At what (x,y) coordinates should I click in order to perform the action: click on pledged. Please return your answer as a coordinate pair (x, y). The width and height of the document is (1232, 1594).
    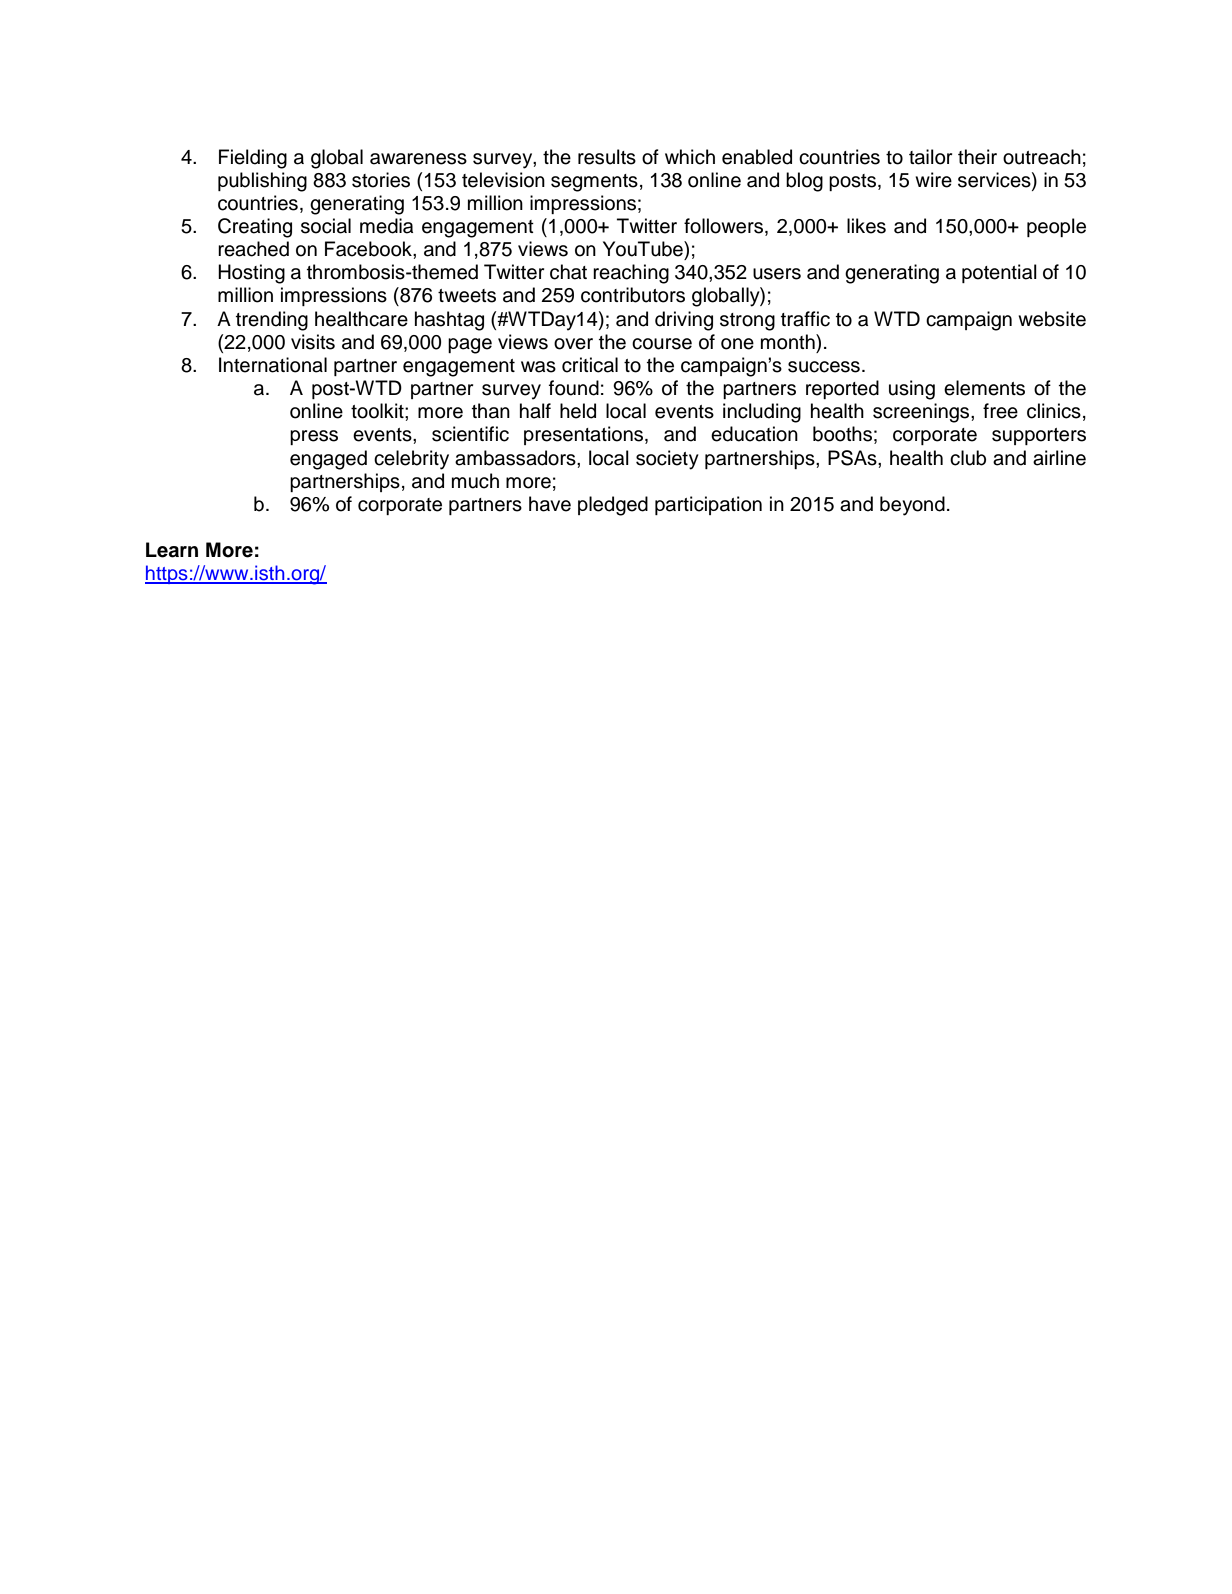
    Looking at the image, I should click on (613, 506).
